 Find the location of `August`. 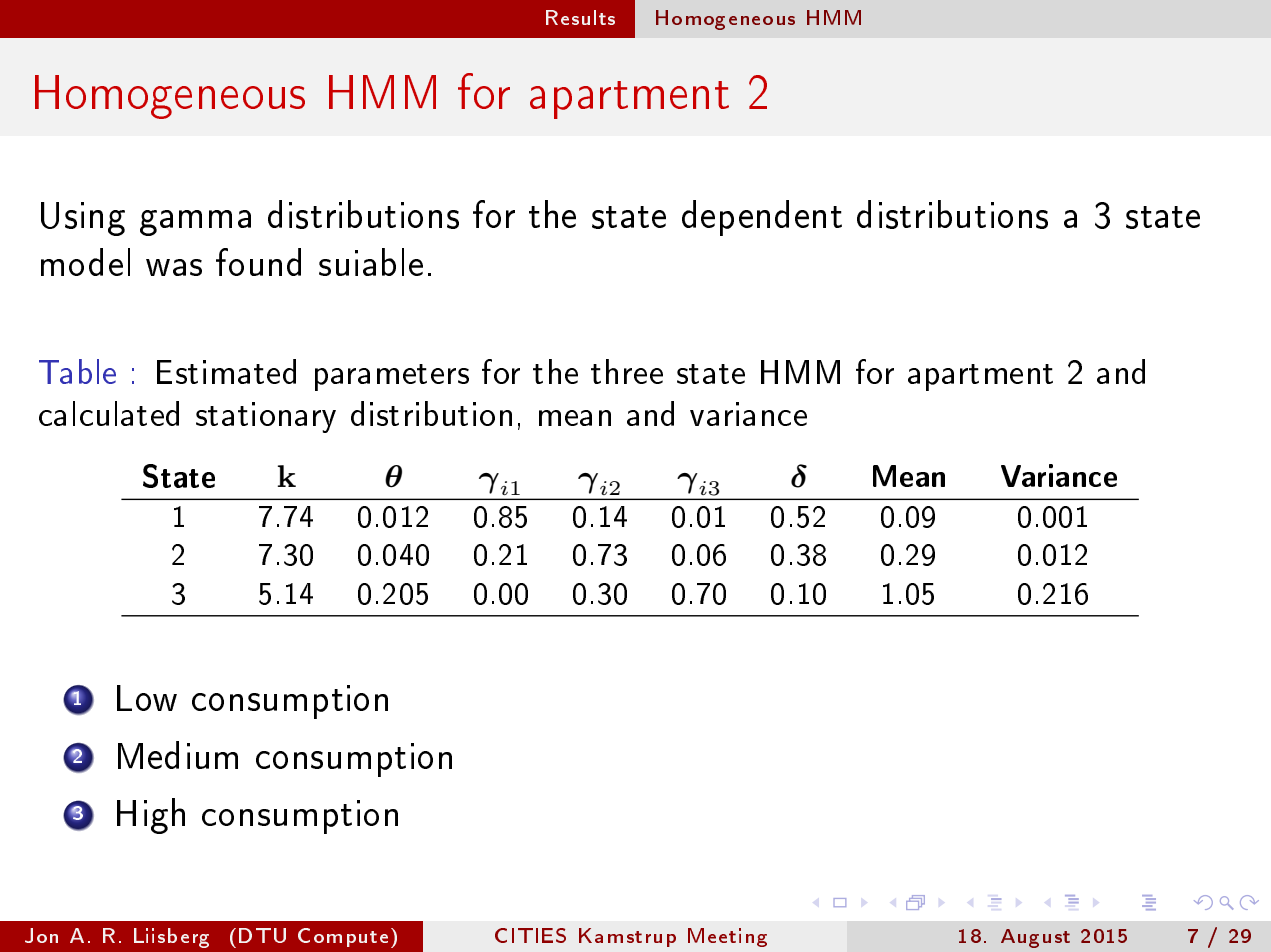

August is located at coordinates (1035, 938).
